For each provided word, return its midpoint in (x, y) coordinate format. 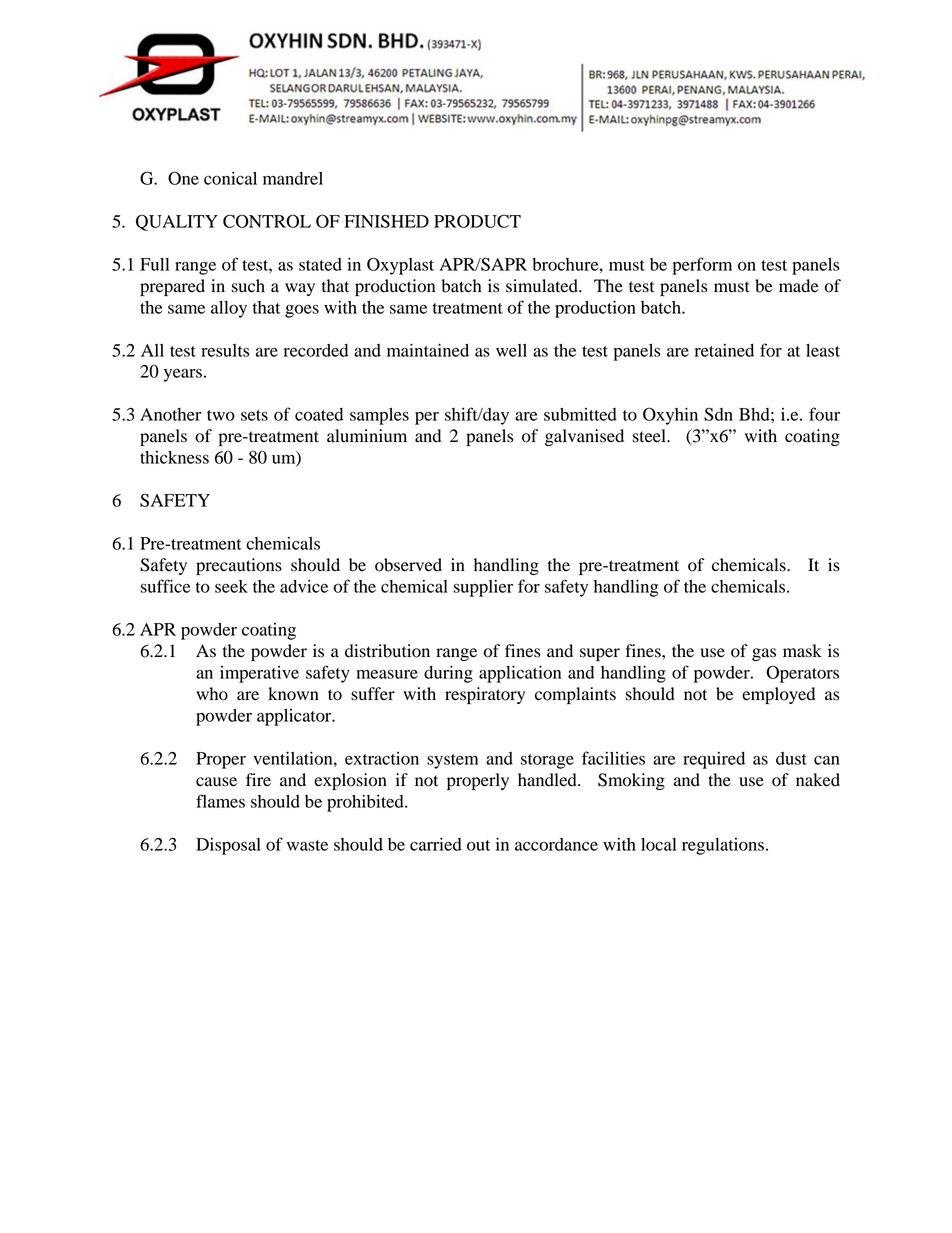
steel (650, 436)
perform (702, 266)
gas (764, 654)
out (478, 845)
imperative (259, 674)
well (511, 350)
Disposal (228, 846)
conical (230, 178)
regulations (723, 846)
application (520, 674)
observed (408, 565)
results (225, 350)
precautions (239, 566)
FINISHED (386, 221)
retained (724, 350)
